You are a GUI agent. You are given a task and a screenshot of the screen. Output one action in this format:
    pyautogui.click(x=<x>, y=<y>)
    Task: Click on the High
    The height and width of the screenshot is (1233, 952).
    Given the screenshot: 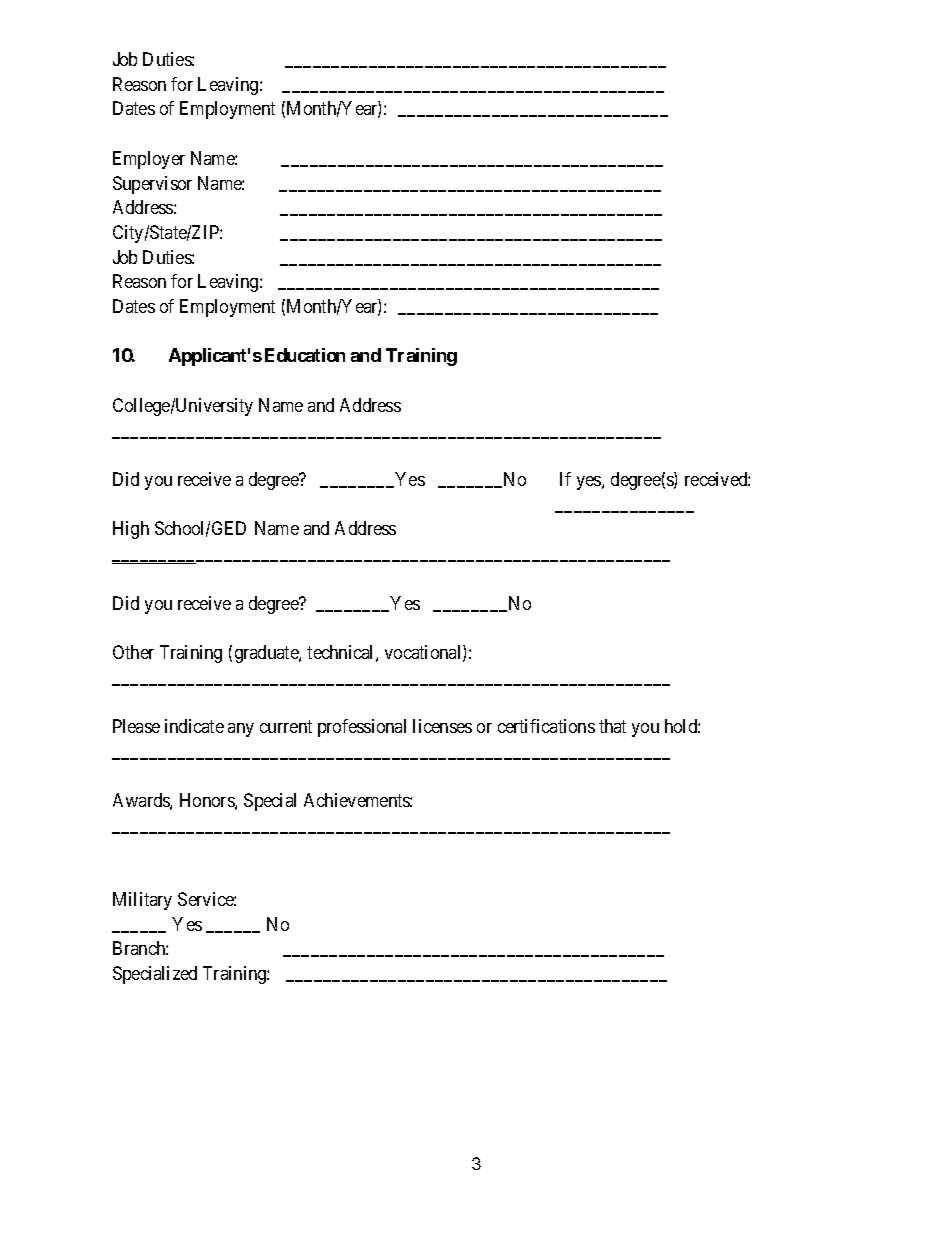 What is the action you would take?
    pyautogui.click(x=131, y=530)
